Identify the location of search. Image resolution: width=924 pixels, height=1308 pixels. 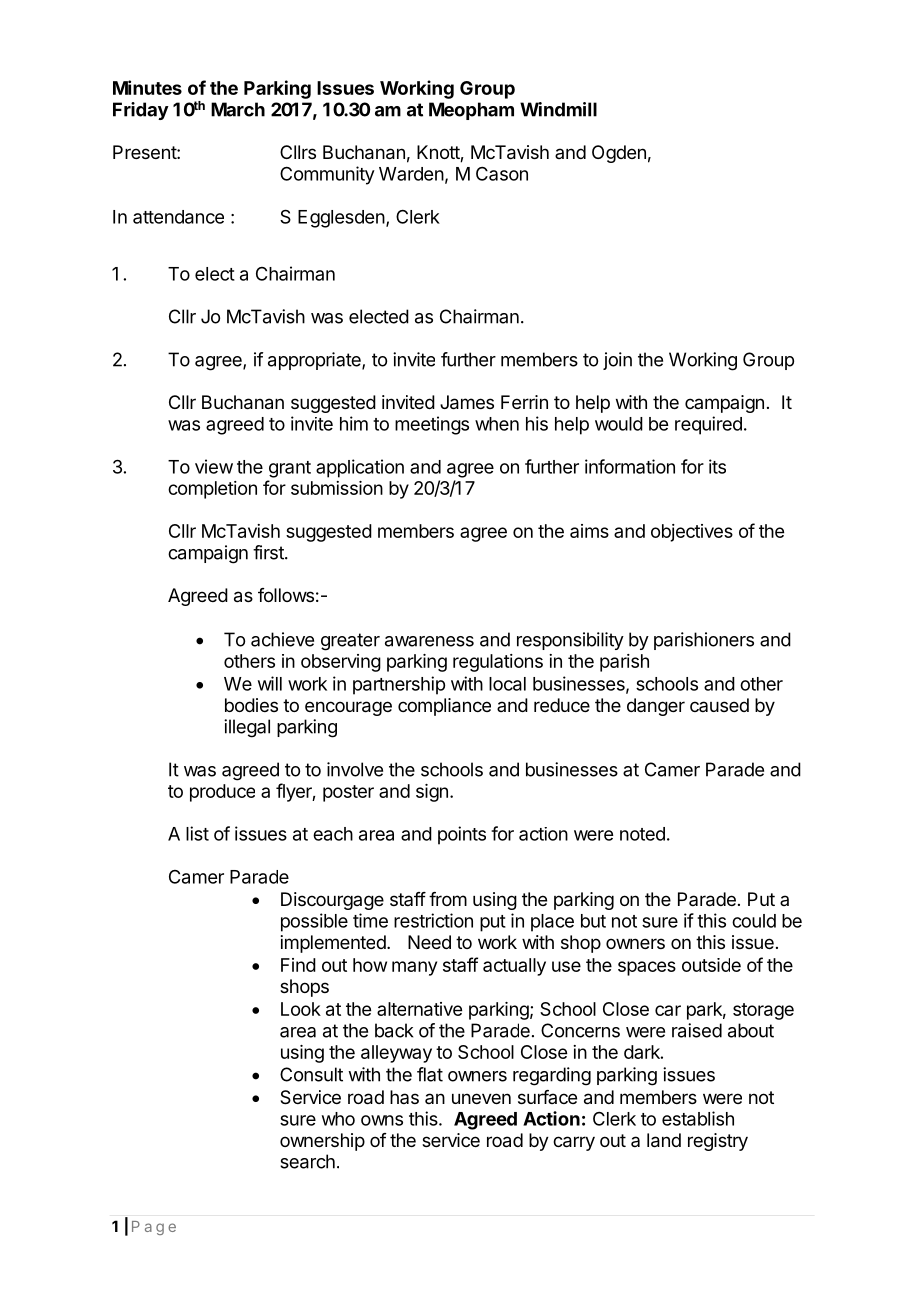
(307, 1161).
